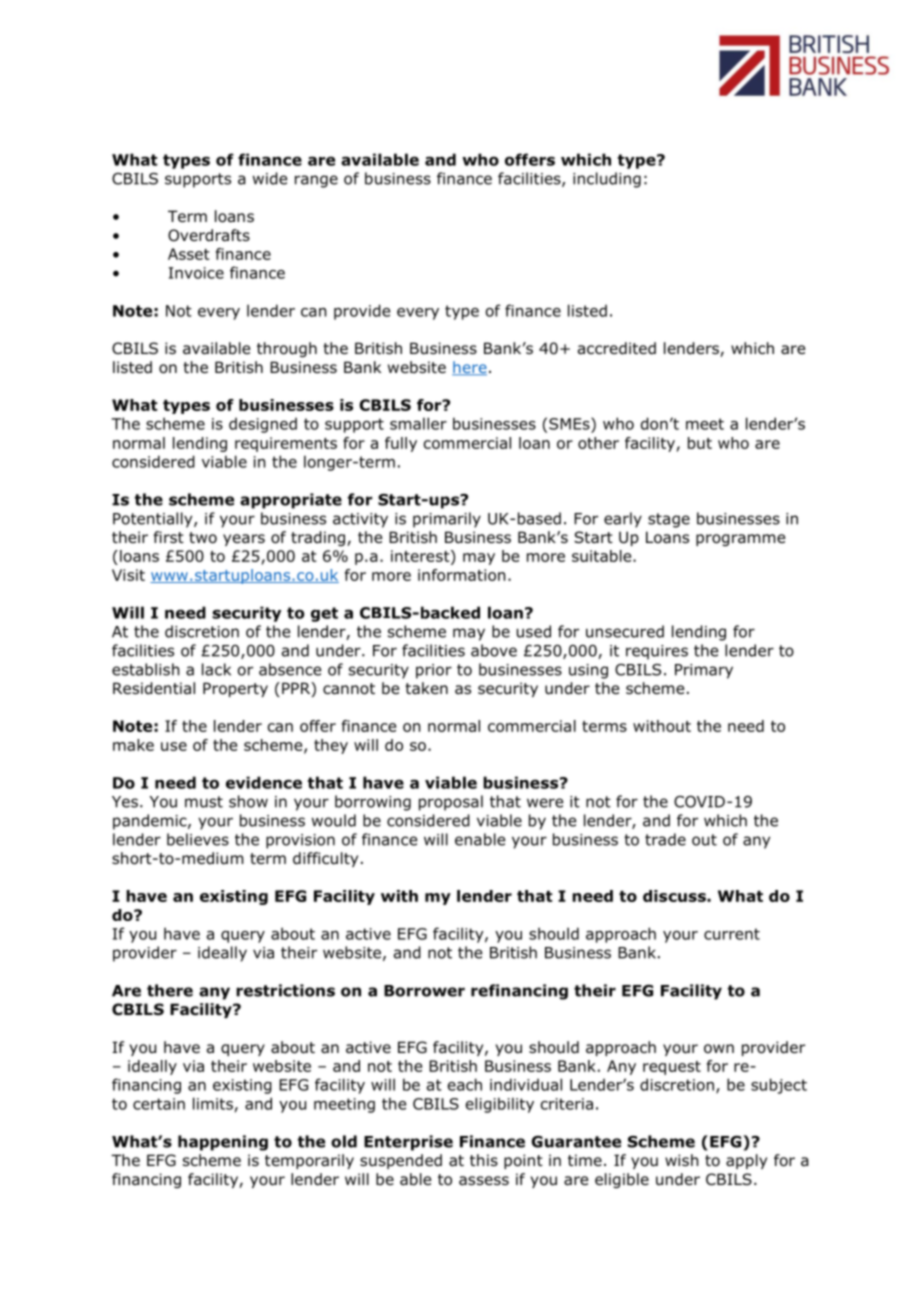 The width and height of the document is (924, 1308). I want to click on Overdrafts, so click(209, 235).
